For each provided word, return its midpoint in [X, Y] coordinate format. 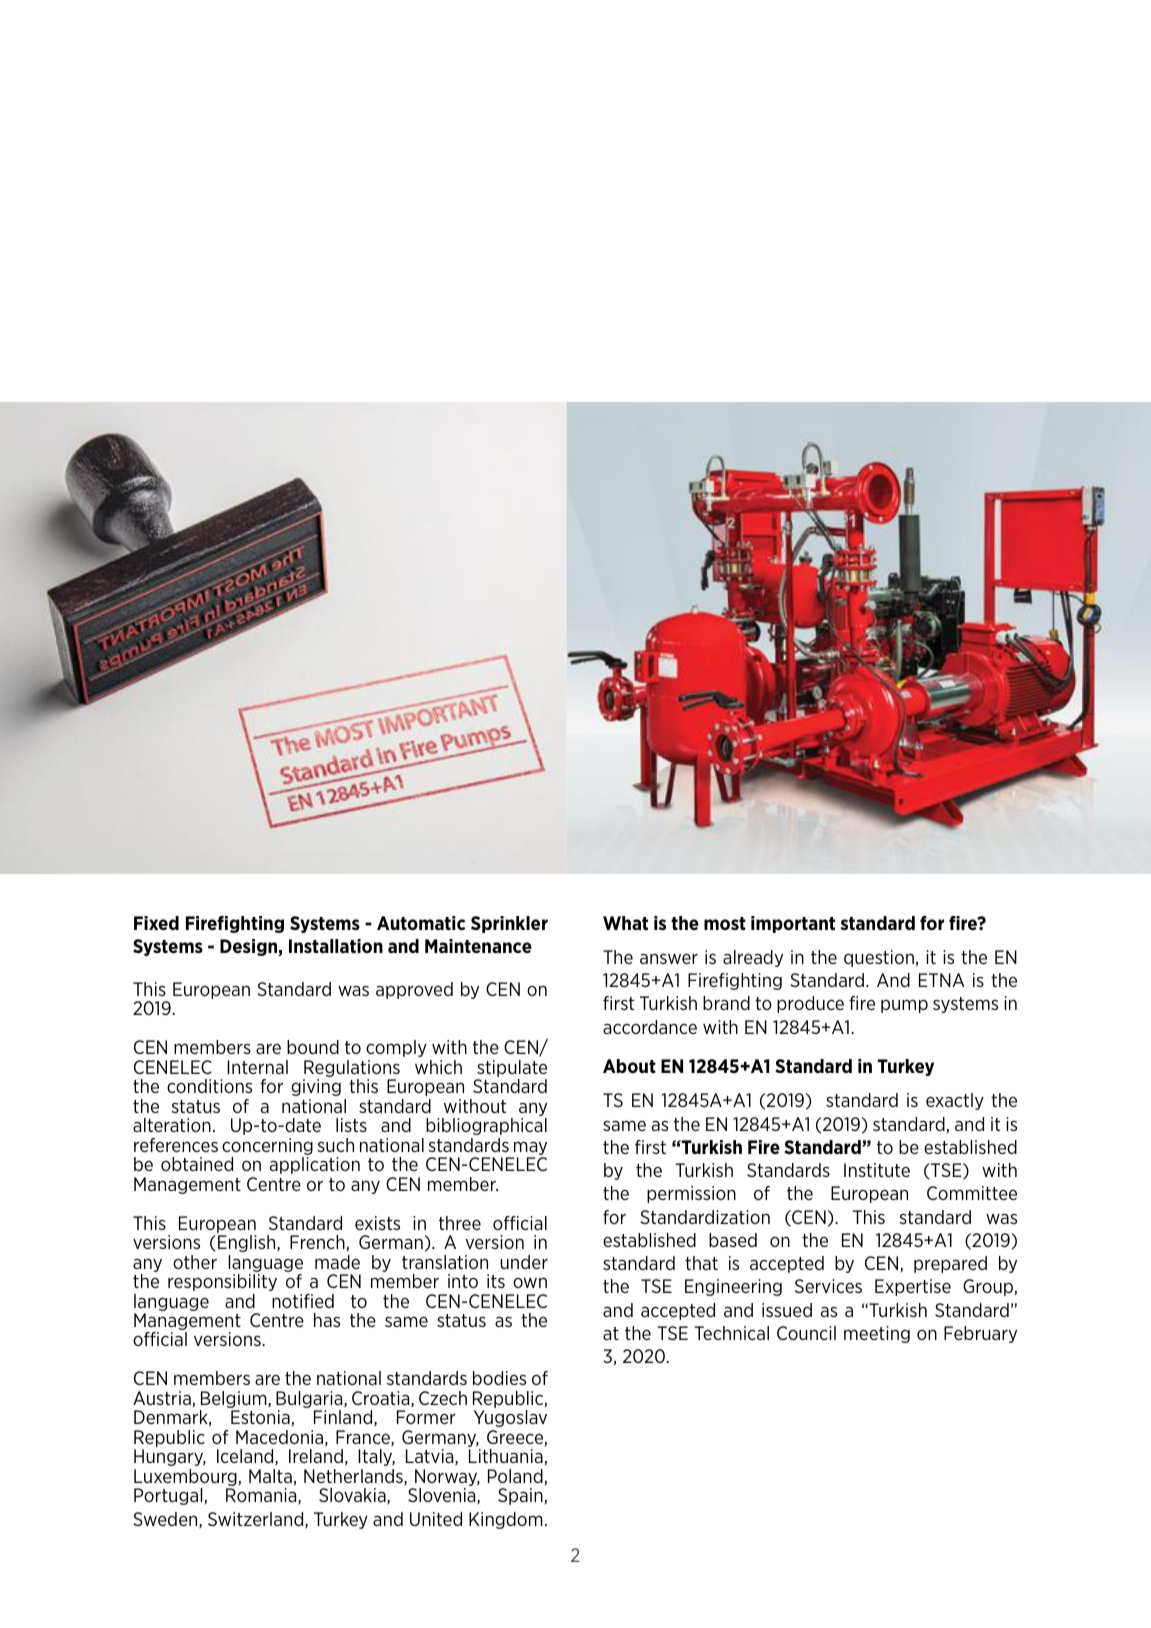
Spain [521, 1496]
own [530, 1282]
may [529, 1149]
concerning [267, 1148]
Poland [516, 1477]
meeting [877, 1334]
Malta [270, 1476]
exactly [955, 1101]
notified [303, 1301]
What [625, 923]
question [879, 958]
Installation [336, 946]
